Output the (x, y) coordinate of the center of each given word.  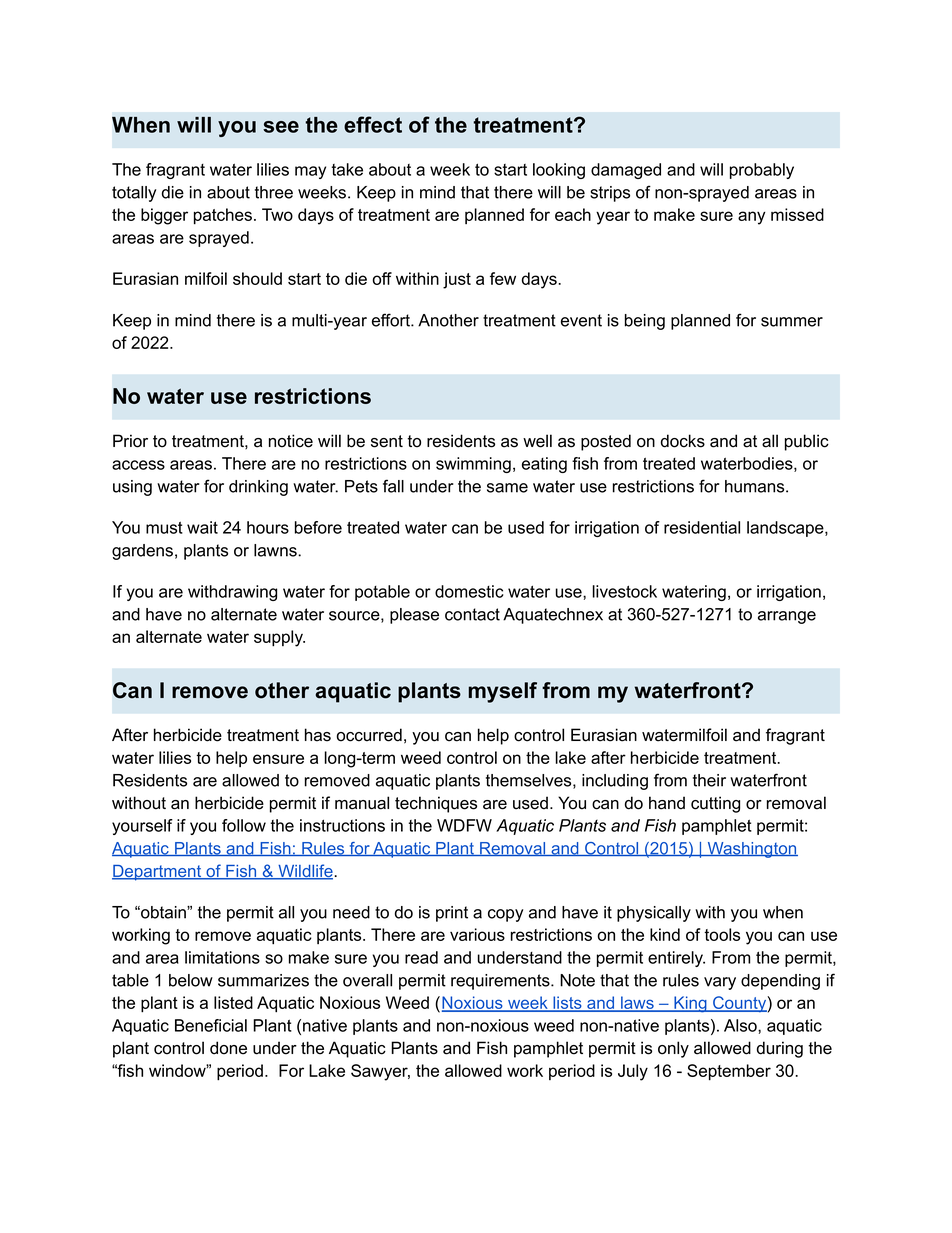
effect (373, 124)
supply (279, 638)
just (457, 280)
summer (792, 322)
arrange (787, 617)
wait (202, 527)
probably (762, 171)
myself (503, 692)
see (281, 127)
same (507, 488)
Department (158, 873)
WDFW (464, 825)
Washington (751, 850)
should (257, 278)
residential (702, 527)
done (228, 1048)
